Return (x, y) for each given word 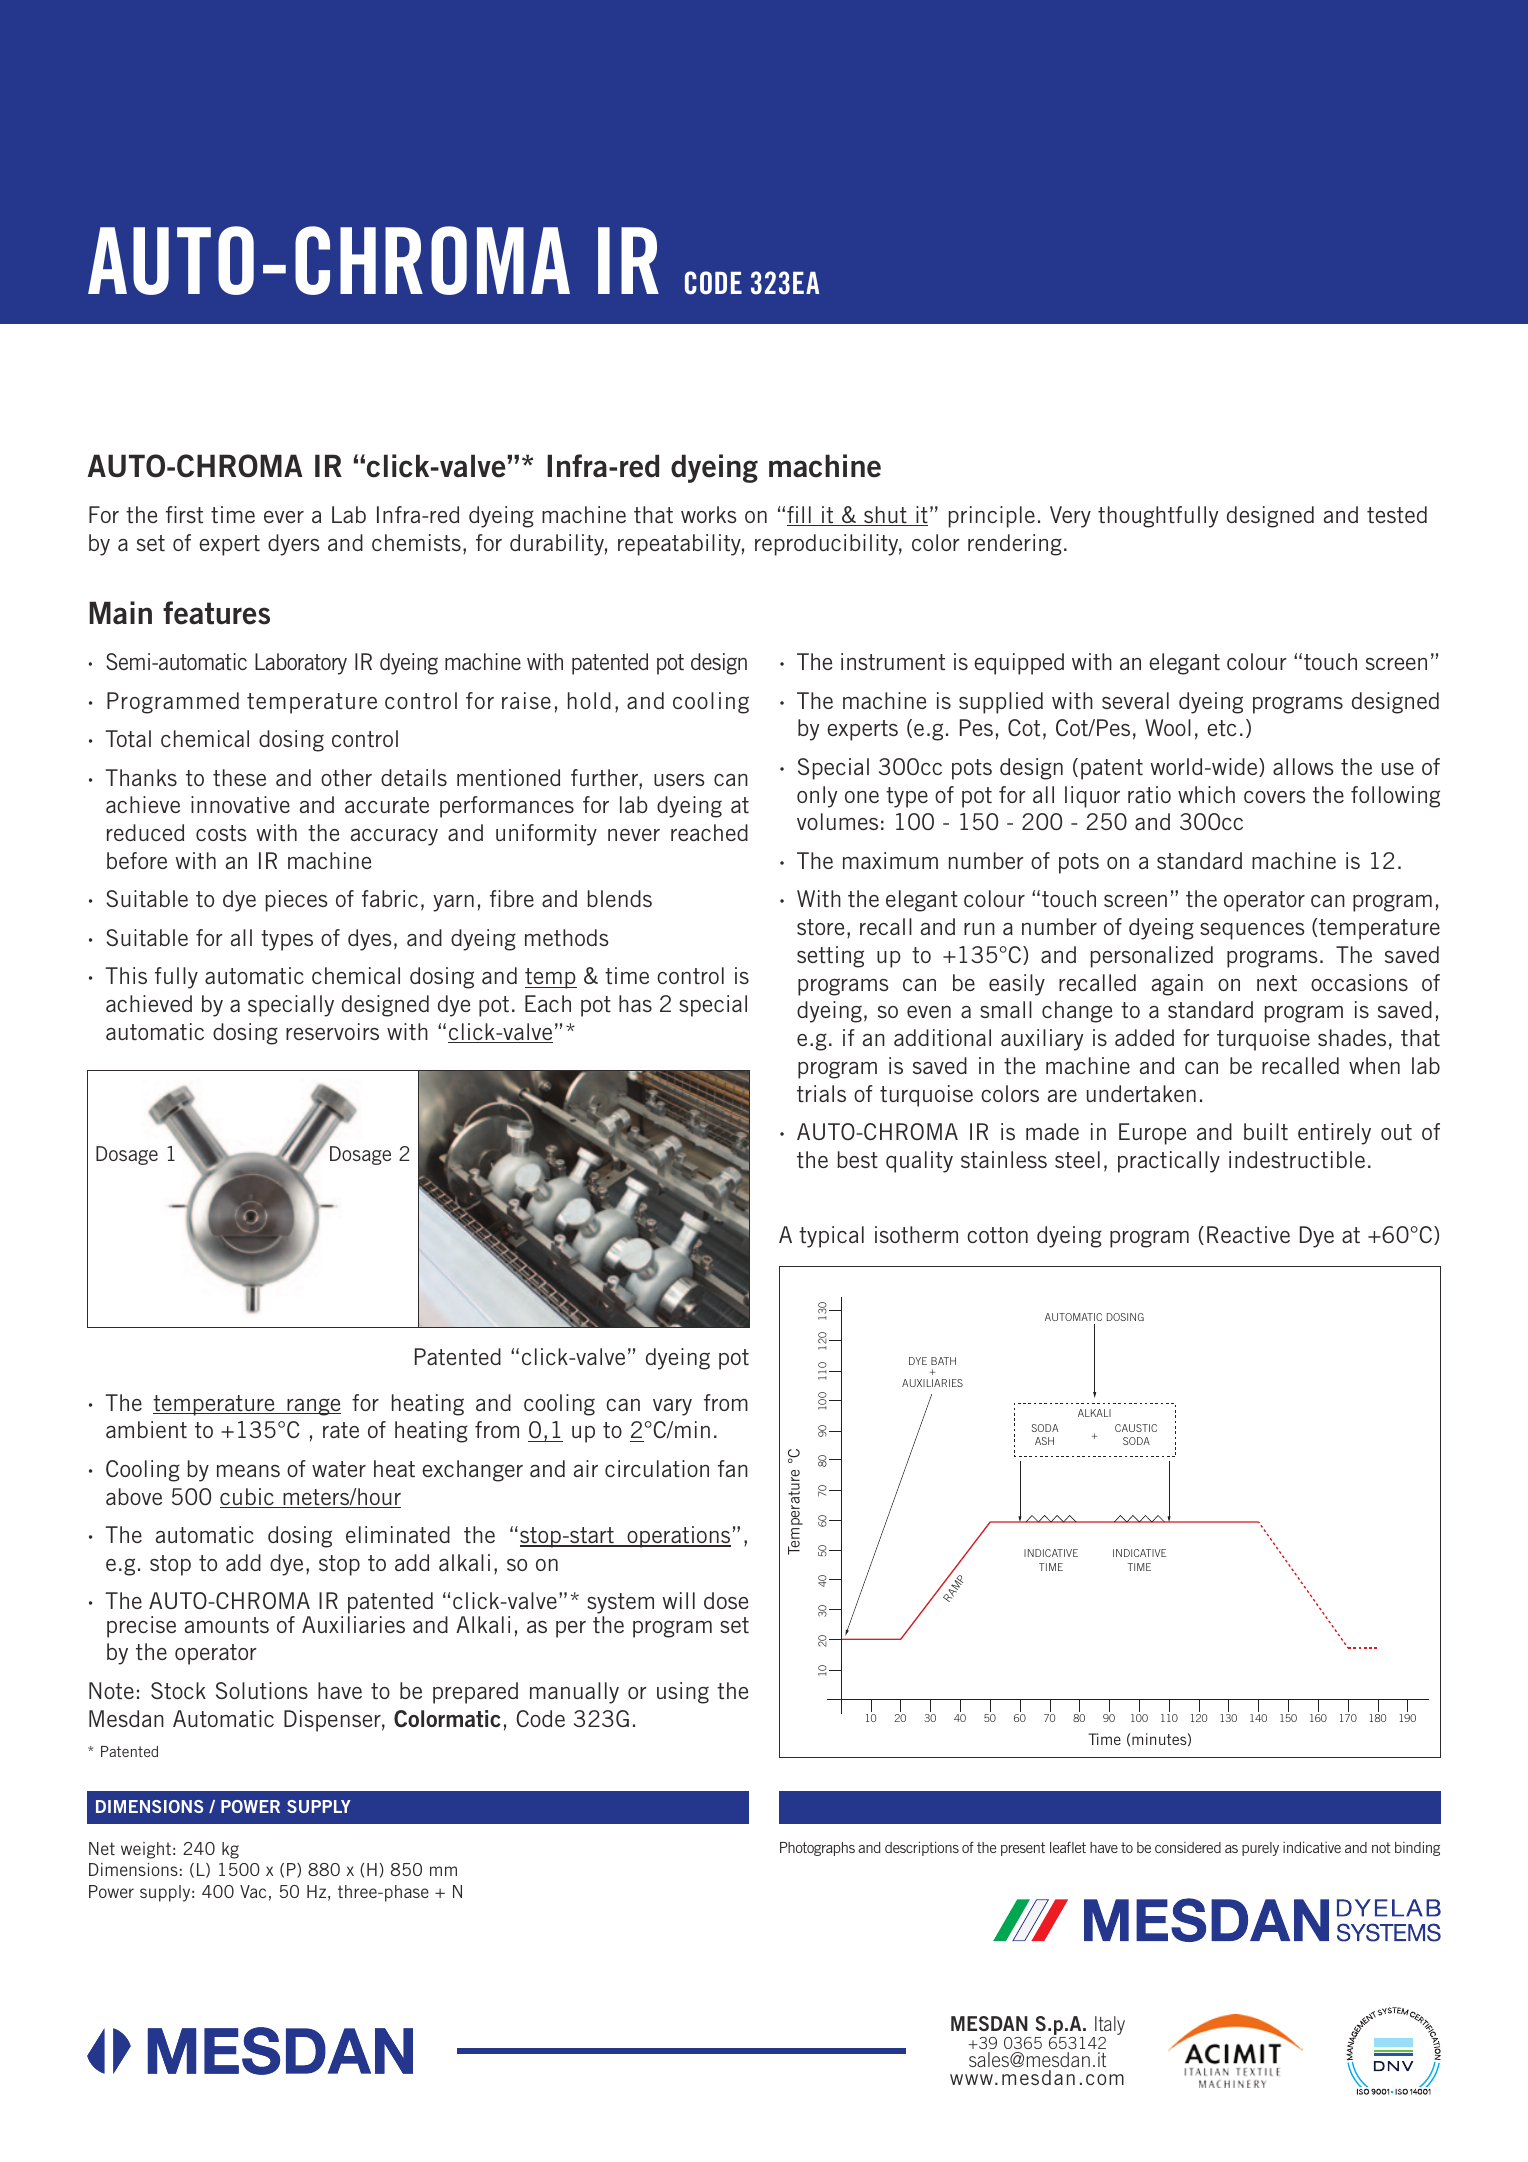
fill (800, 516)
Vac (253, 1891)
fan (733, 1468)
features (216, 613)
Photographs (817, 1849)
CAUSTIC (1136, 1428)
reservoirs (332, 1031)
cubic (248, 1498)
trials (821, 1093)
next (1277, 983)
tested (1397, 514)
